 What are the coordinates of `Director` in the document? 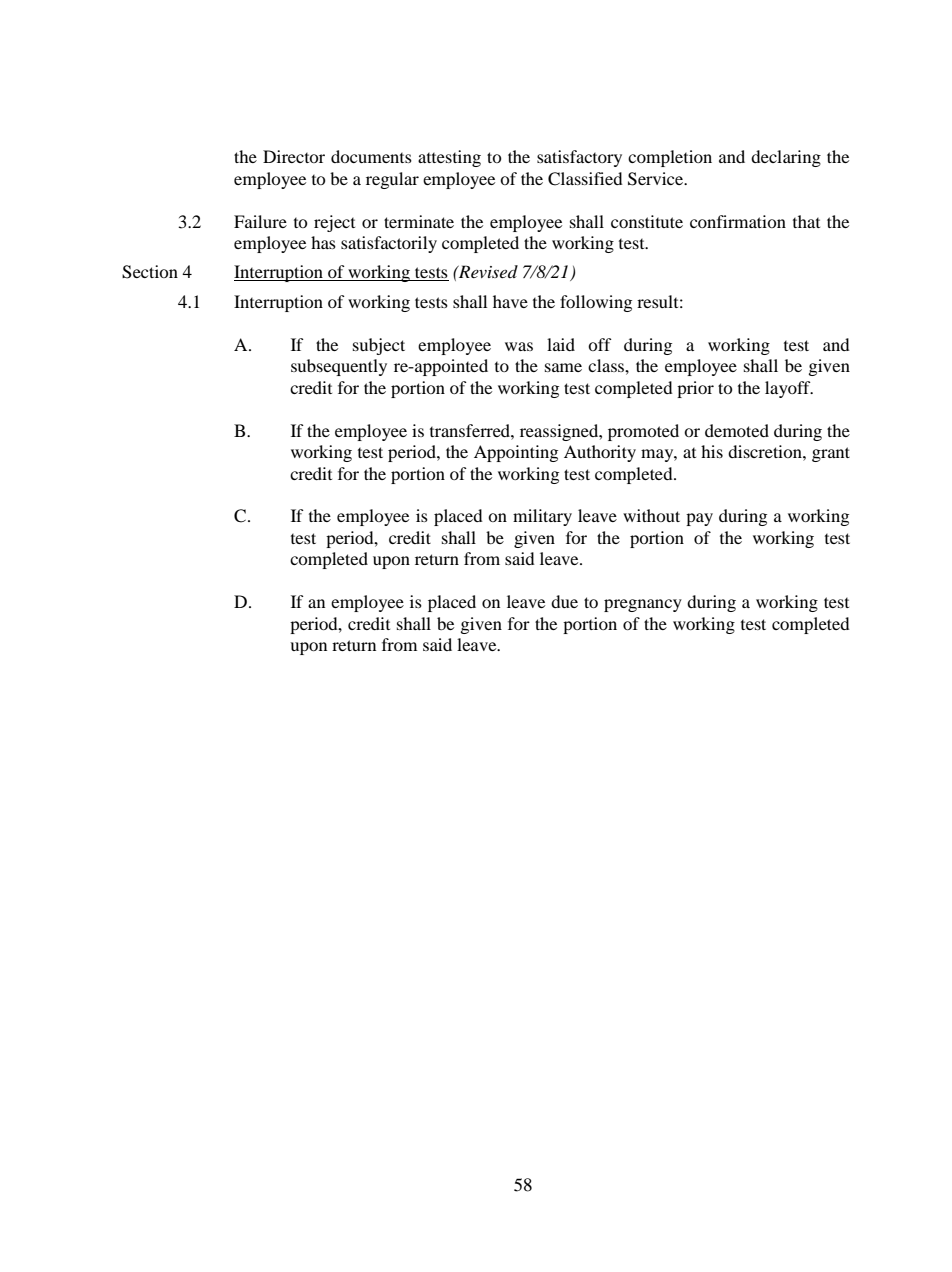 It's located at (294, 156).
